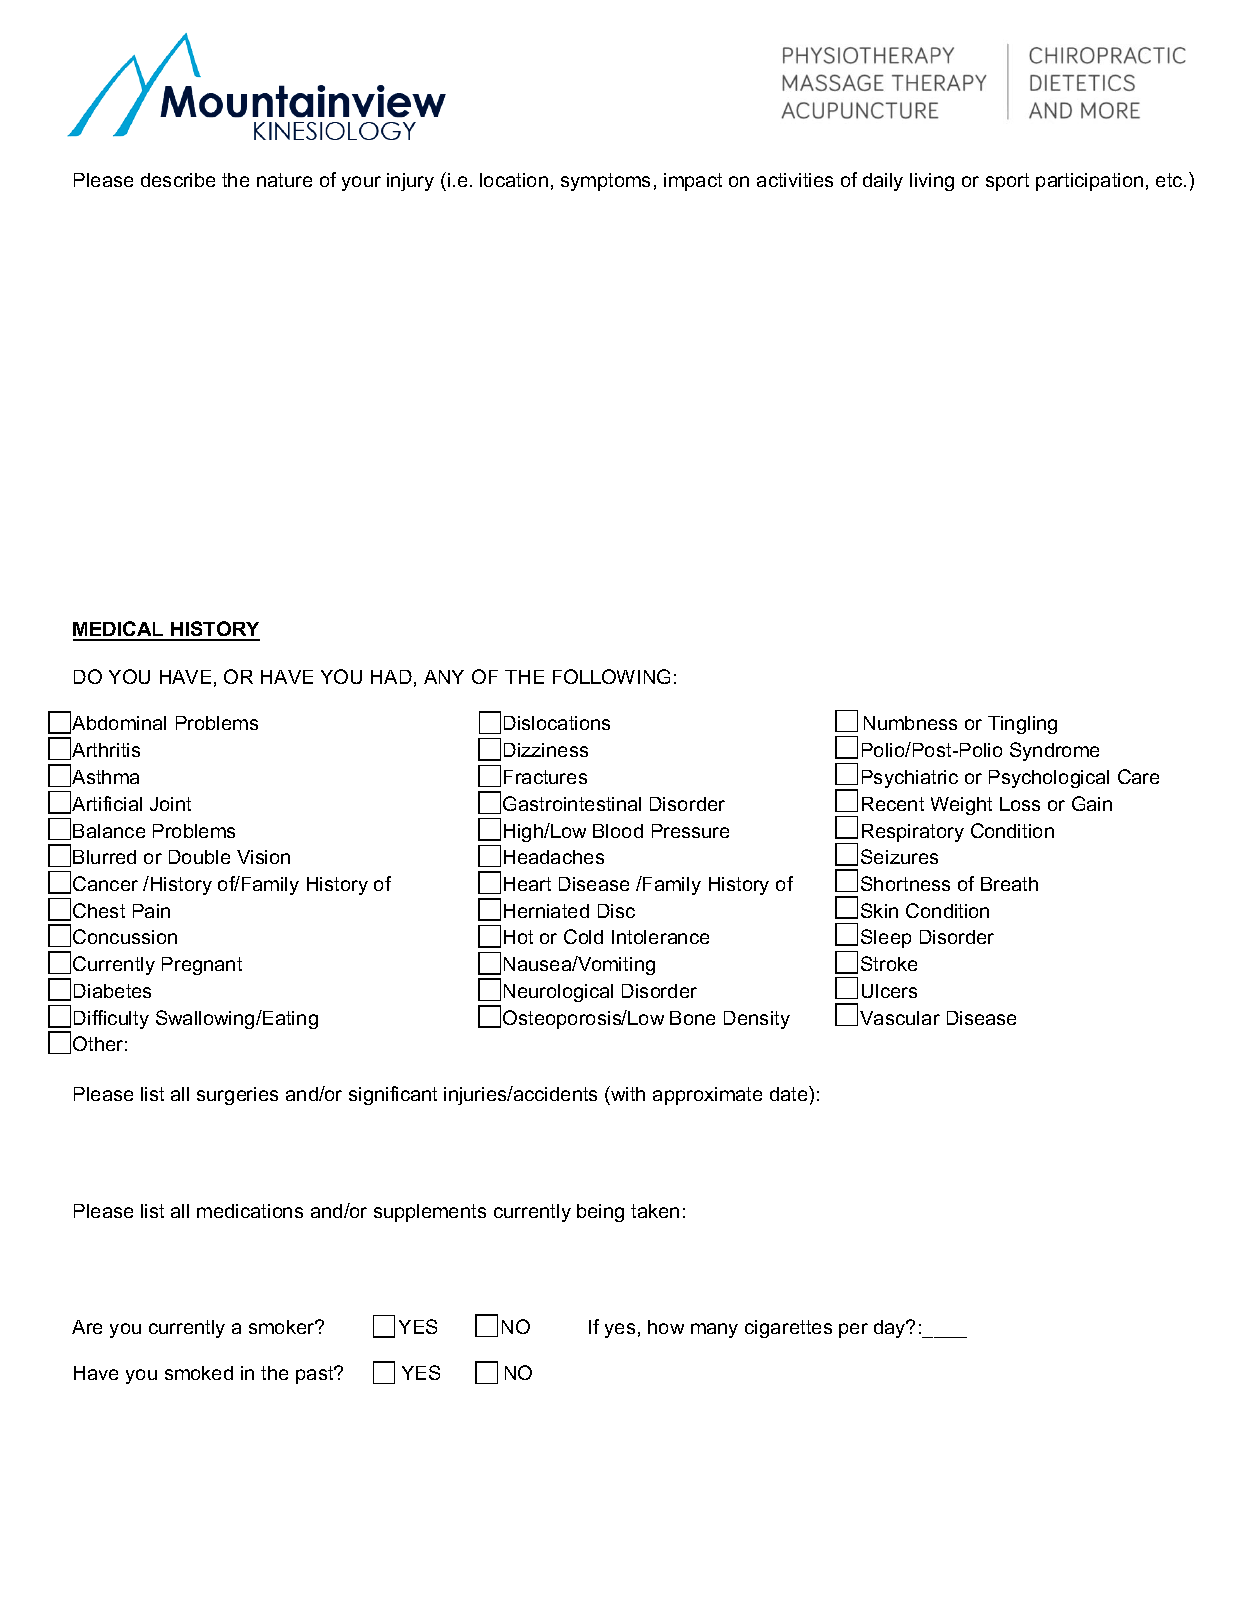 The width and height of the page is (1237, 1601). I want to click on Tingling, so click(1022, 725).
